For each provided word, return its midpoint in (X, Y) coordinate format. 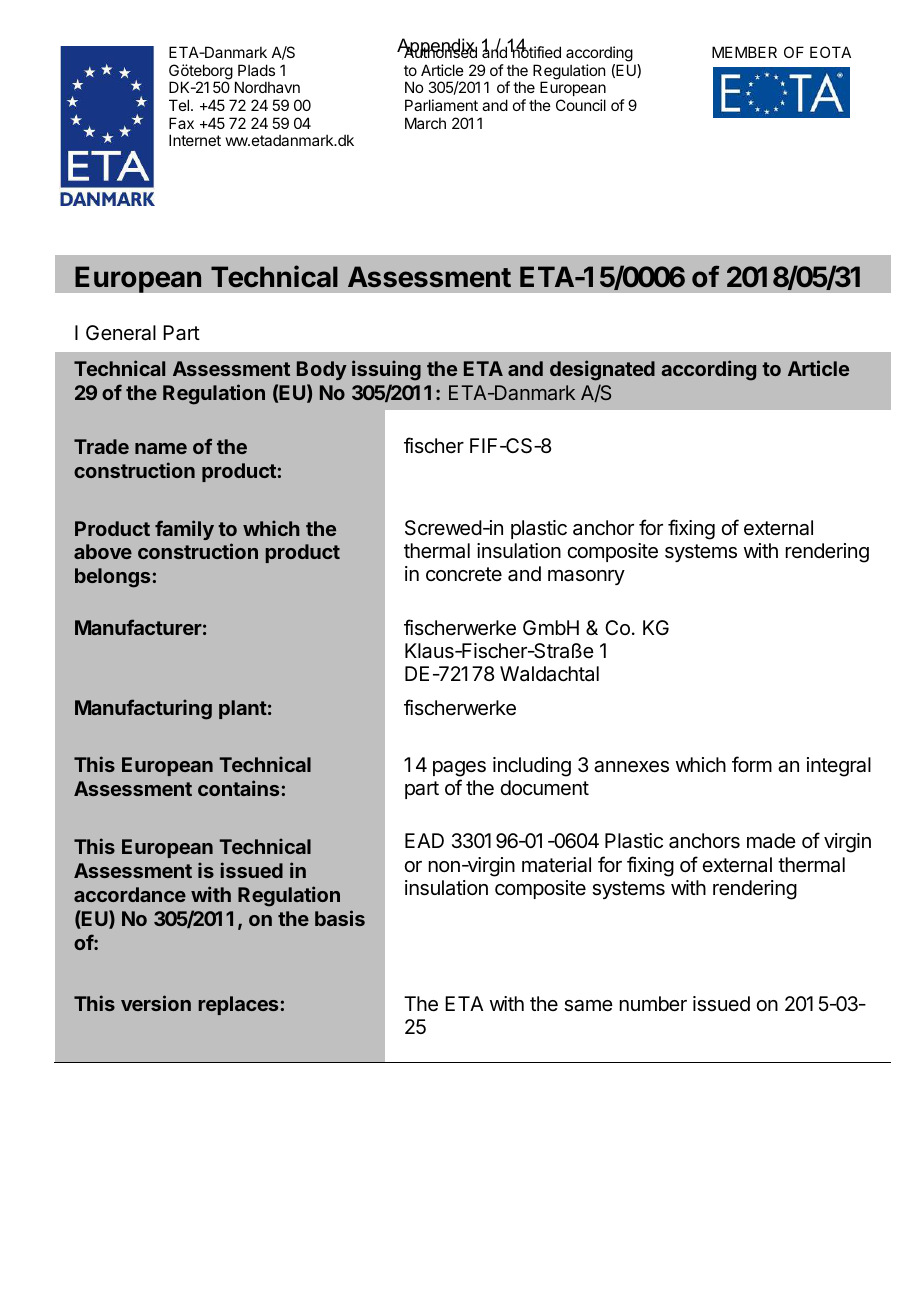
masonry (586, 577)
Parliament (441, 105)
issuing (386, 370)
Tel (180, 105)
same (588, 1006)
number (653, 1003)
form (752, 764)
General (121, 333)
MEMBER (744, 52)
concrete (464, 574)
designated (602, 370)
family (184, 530)
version (156, 1003)
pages (459, 769)
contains (238, 788)
